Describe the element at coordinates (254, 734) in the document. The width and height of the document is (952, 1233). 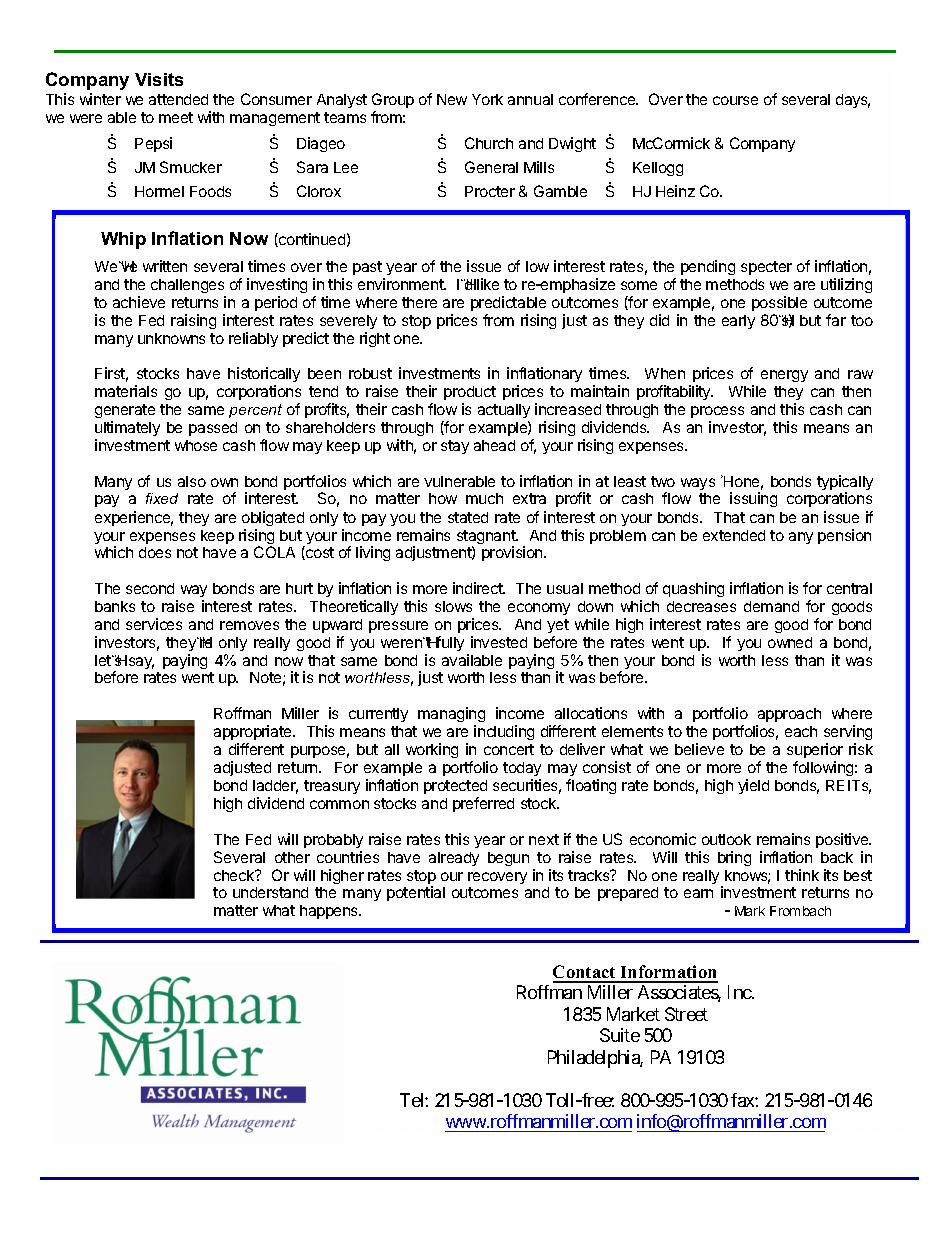
I see `appropriate` at that location.
